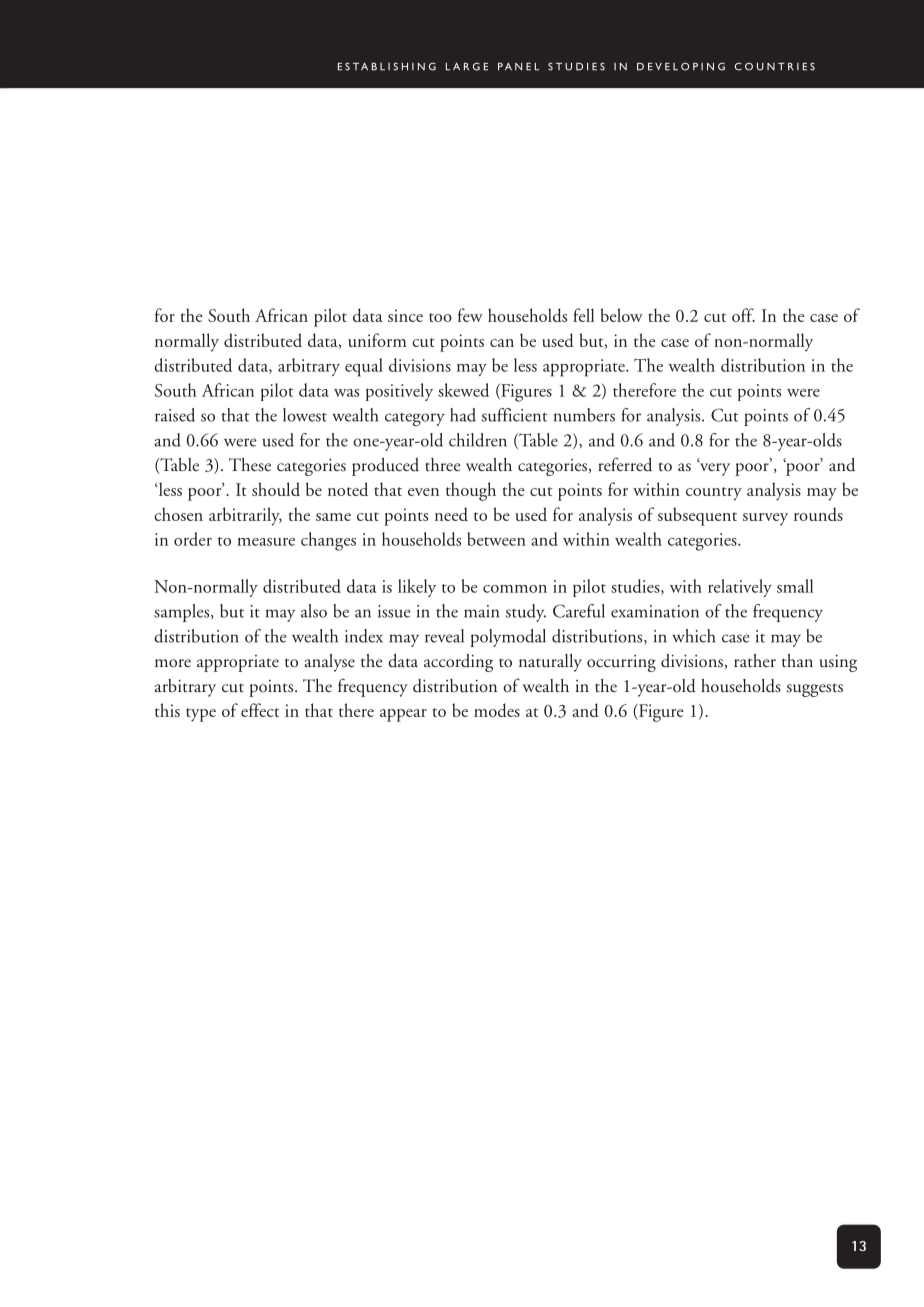 Image resolution: width=924 pixels, height=1307 pixels. Describe the element at coordinates (451, 514) in the image. I see `need` at that location.
